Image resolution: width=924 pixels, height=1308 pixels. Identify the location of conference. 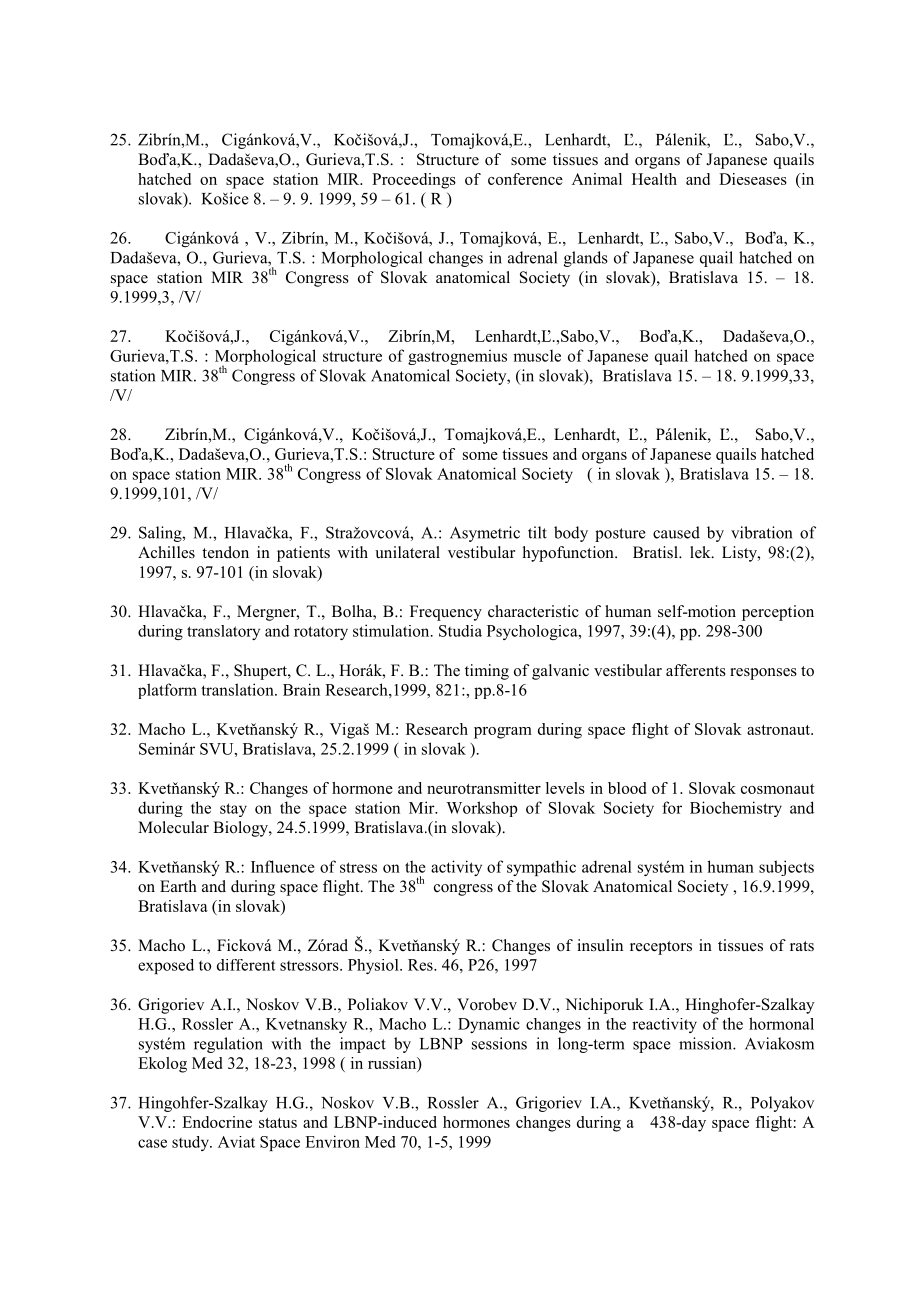
(525, 179).
